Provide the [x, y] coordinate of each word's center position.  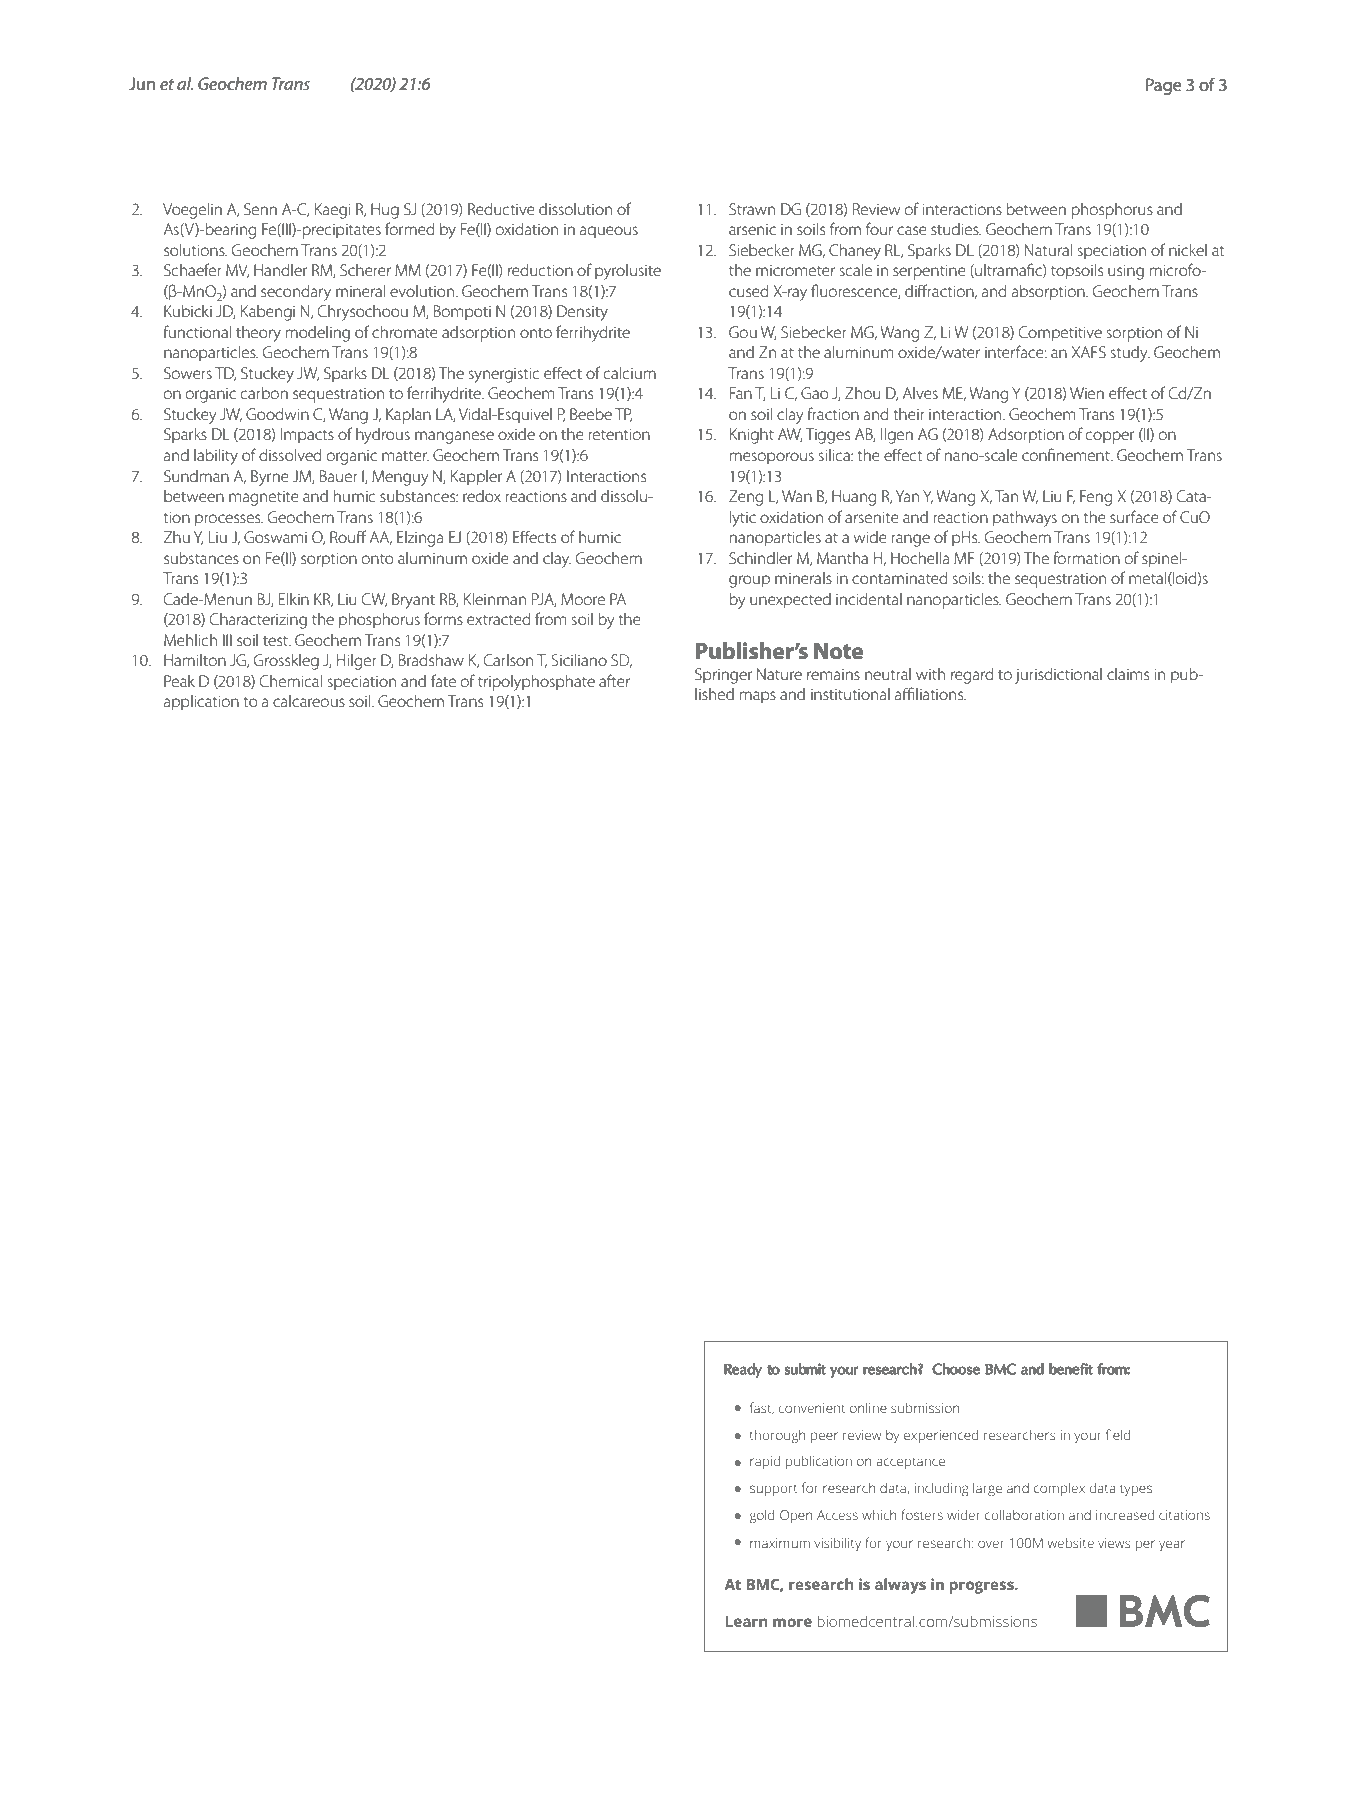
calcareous [309, 701]
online [868, 1408]
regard [972, 676]
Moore [583, 599]
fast [762, 1408]
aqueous [609, 232]
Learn [746, 1621]
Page [1164, 86]
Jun [142, 83]
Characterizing [258, 621]
